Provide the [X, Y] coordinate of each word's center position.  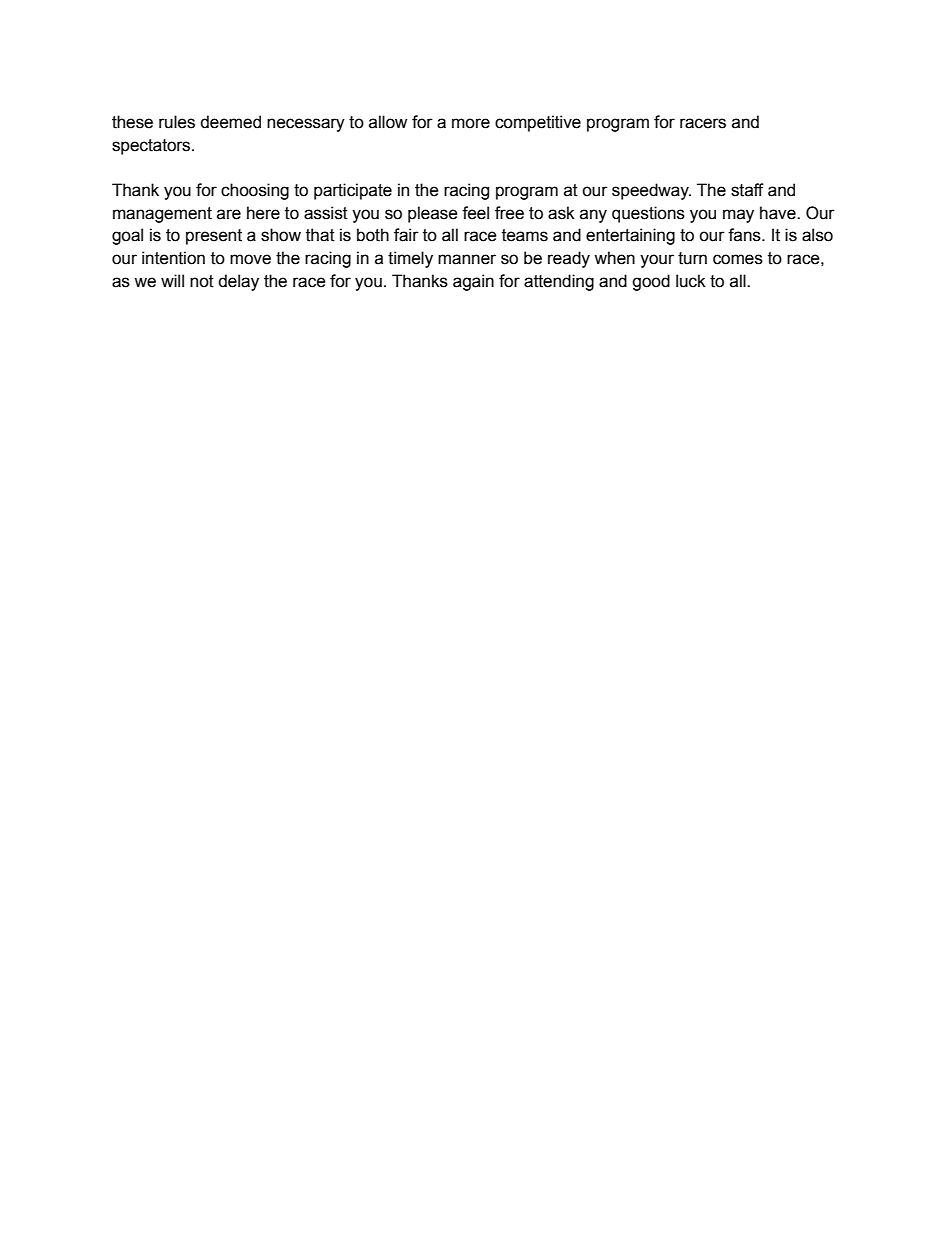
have [779, 213]
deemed [230, 122]
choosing [255, 191]
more [471, 123]
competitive [538, 123]
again [473, 282]
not [202, 281]
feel [475, 213]
